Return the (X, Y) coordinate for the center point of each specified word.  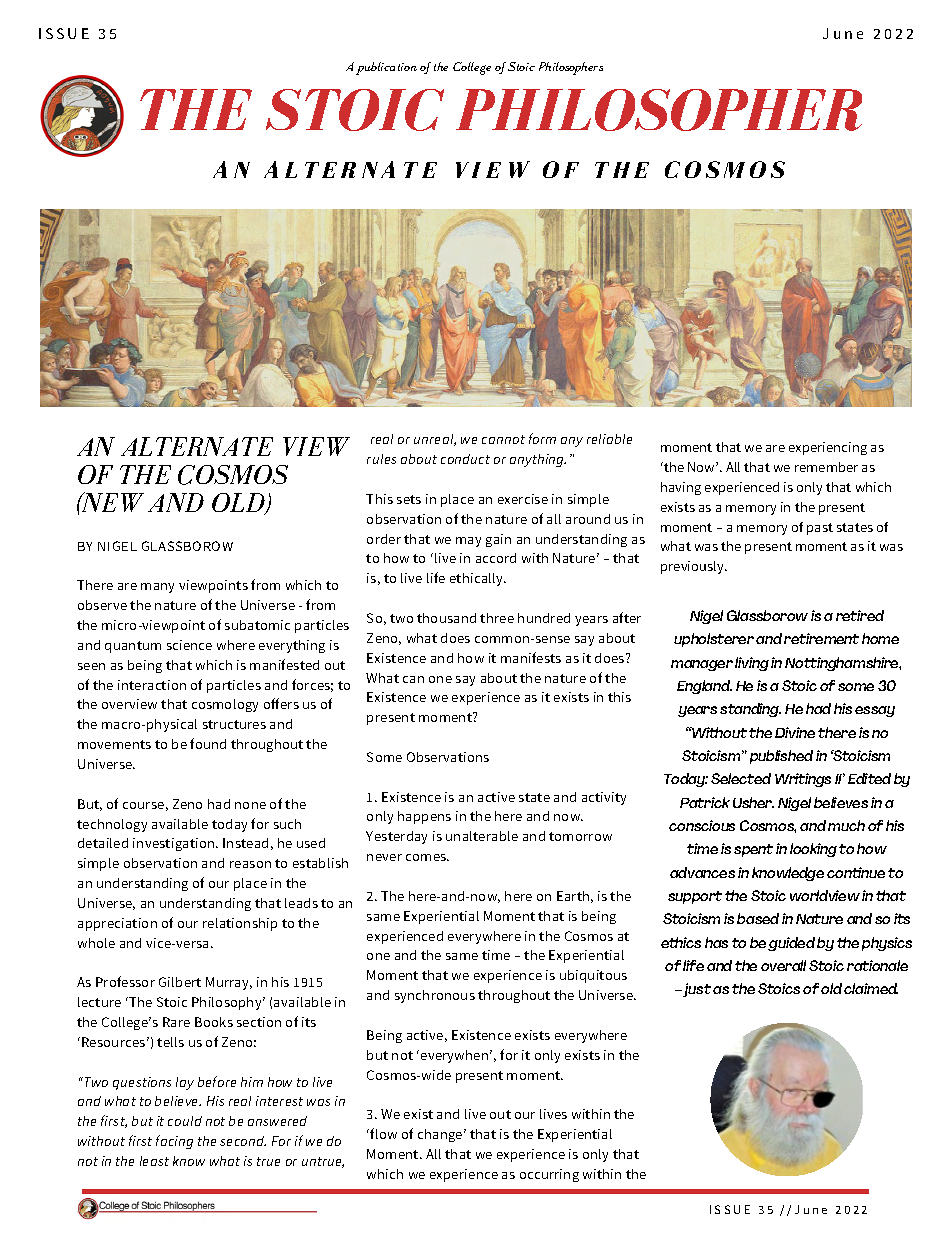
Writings (803, 780)
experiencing (828, 448)
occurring (549, 1175)
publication (386, 68)
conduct (465, 459)
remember (826, 467)
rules (381, 459)
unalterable (482, 836)
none (250, 805)
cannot (503, 439)
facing (174, 1142)
